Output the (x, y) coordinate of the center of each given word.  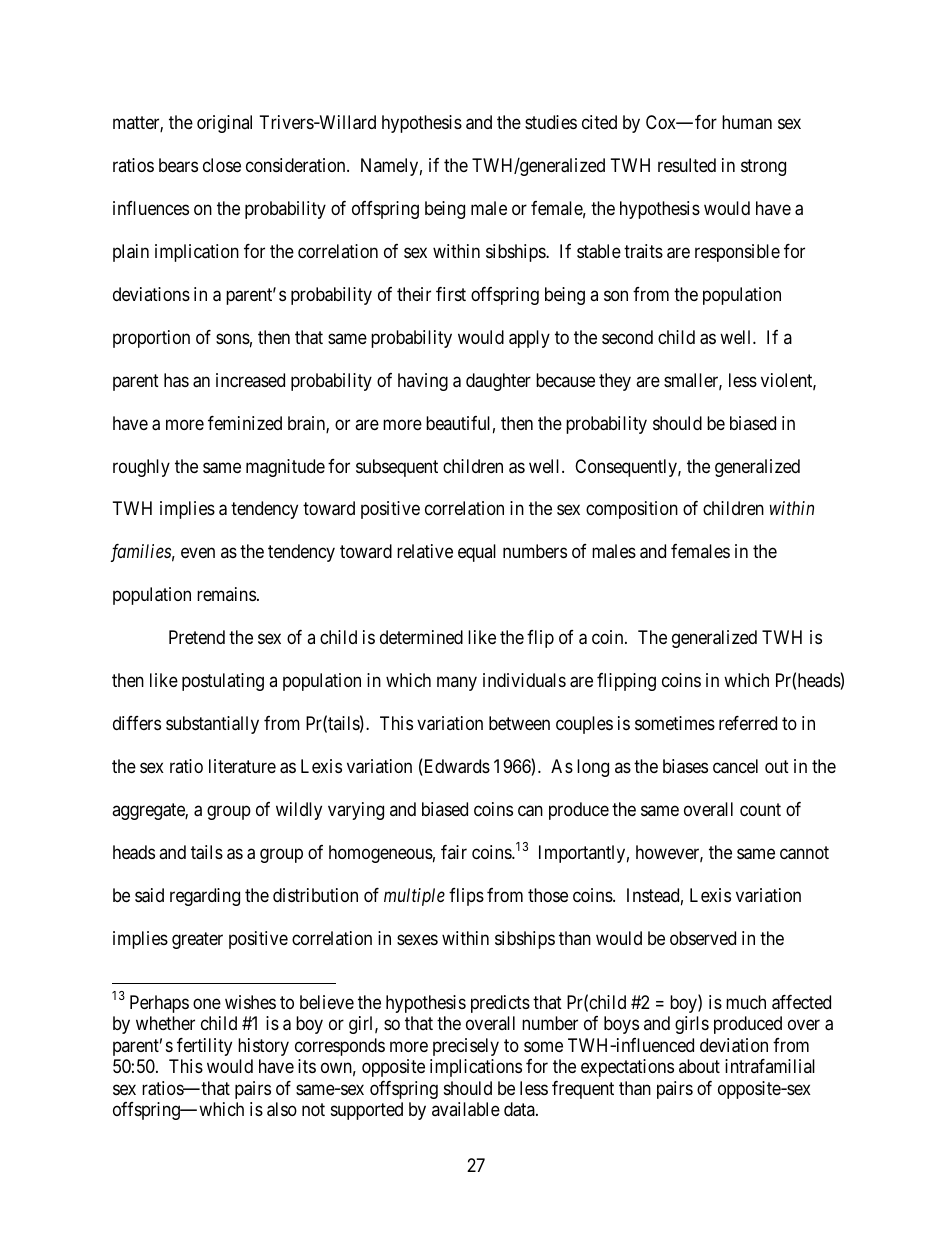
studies (551, 122)
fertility (204, 1047)
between (519, 723)
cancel (735, 766)
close (222, 165)
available (466, 1109)
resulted (687, 165)
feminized (245, 423)
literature (242, 766)
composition (632, 510)
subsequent (397, 468)
